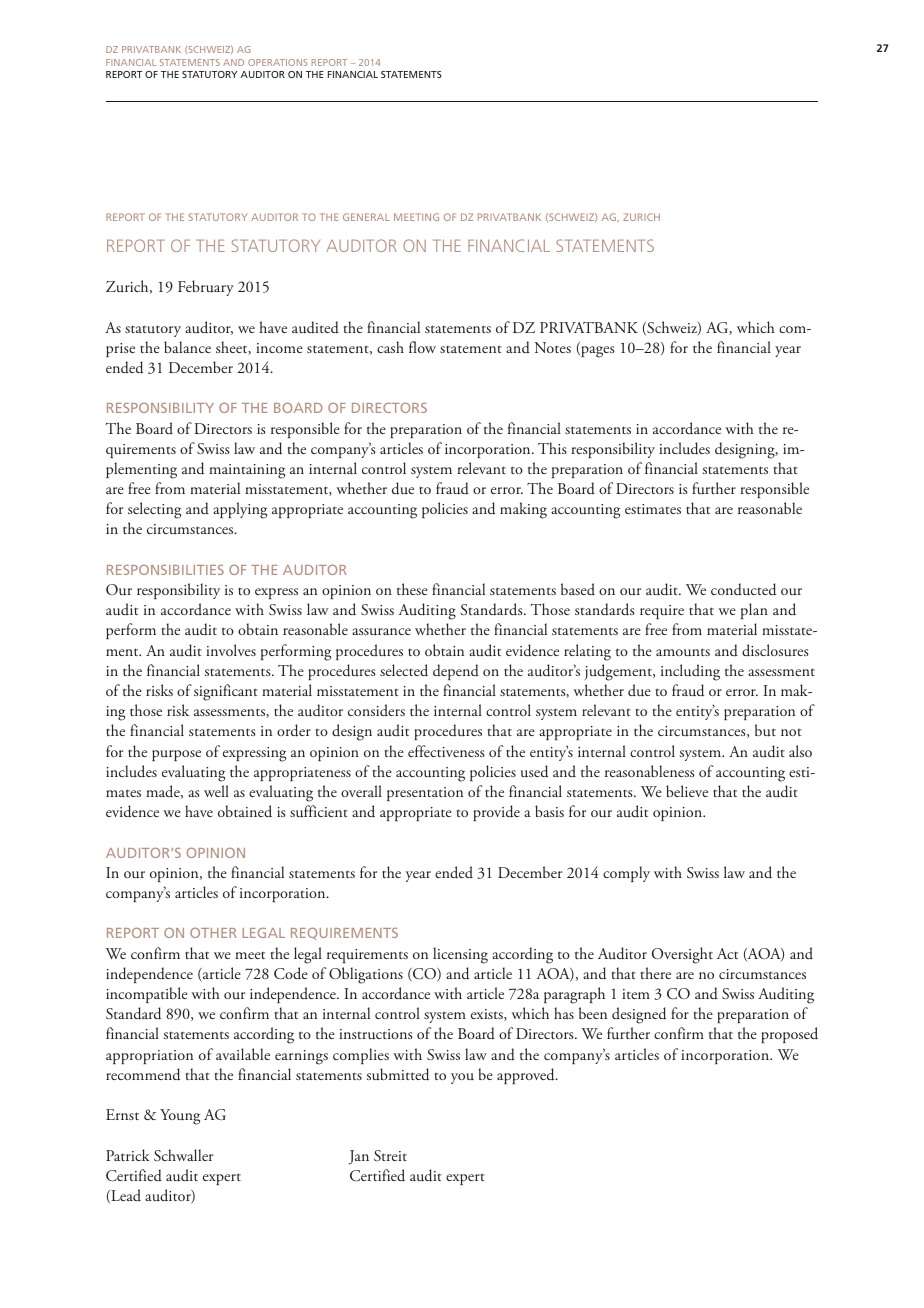  I want to click on Young, so click(180, 1117).
